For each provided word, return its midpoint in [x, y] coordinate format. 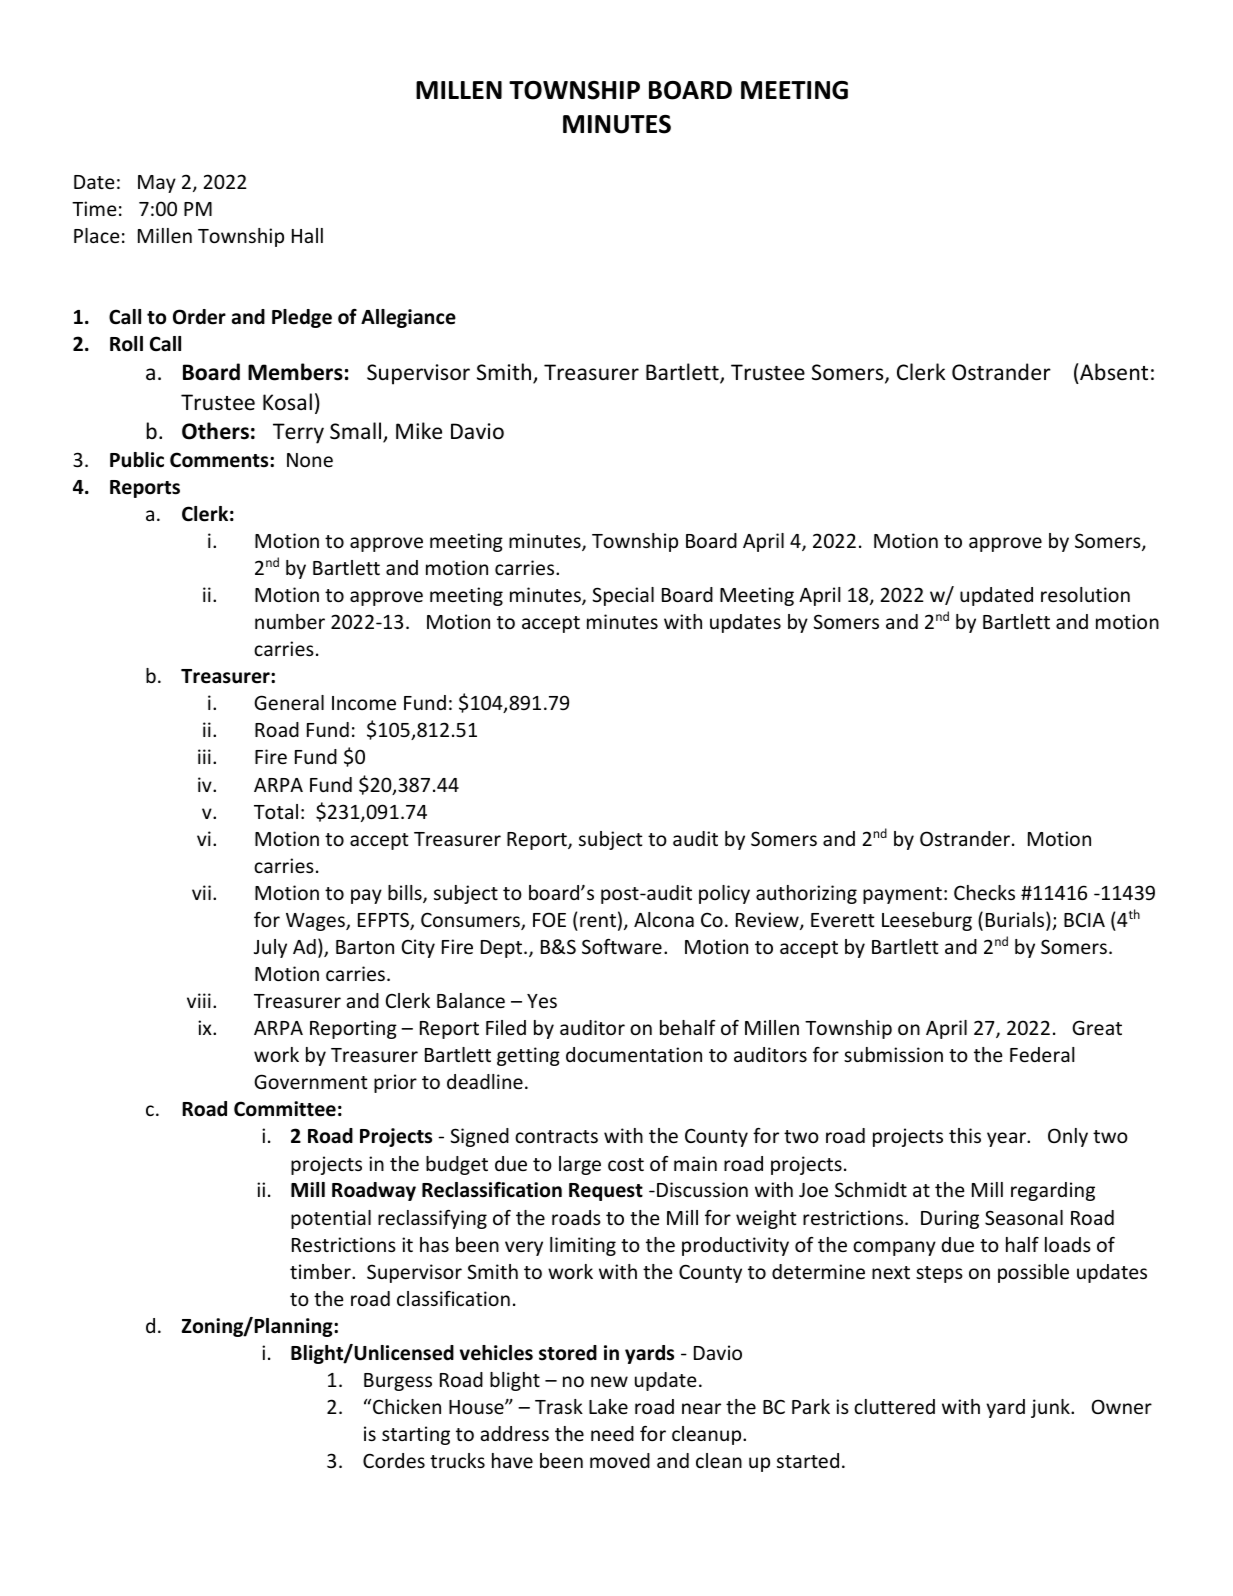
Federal [1042, 1054]
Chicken [407, 1406]
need [612, 1433]
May [157, 184]
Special [623, 596]
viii [199, 1000]
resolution [1085, 594]
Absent [1113, 373]
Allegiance [408, 318]
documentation [634, 1054]
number [290, 621]
